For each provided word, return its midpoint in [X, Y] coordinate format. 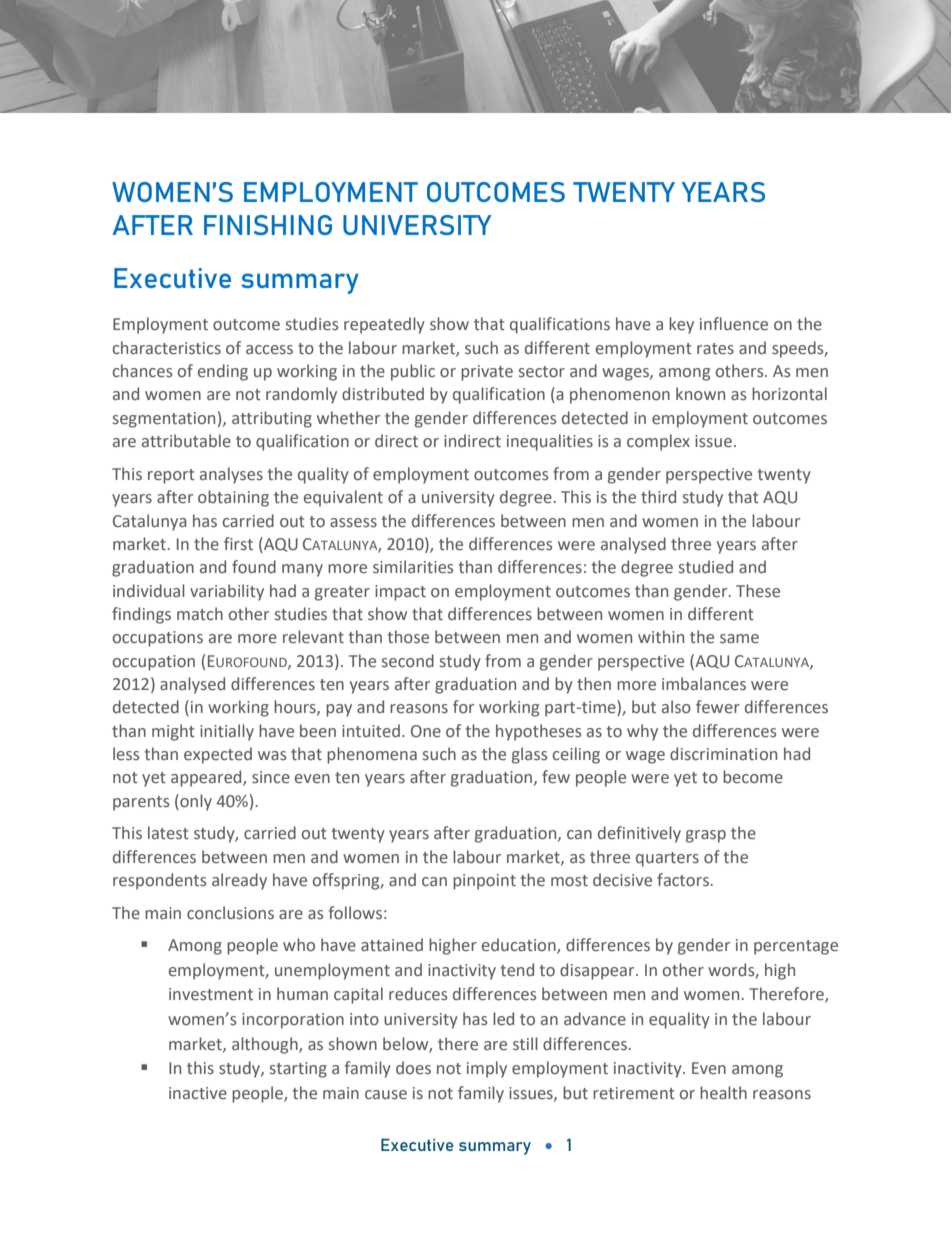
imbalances [704, 684]
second [408, 661]
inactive [198, 1093]
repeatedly [384, 325]
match [200, 614]
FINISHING [268, 225]
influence [734, 324]
